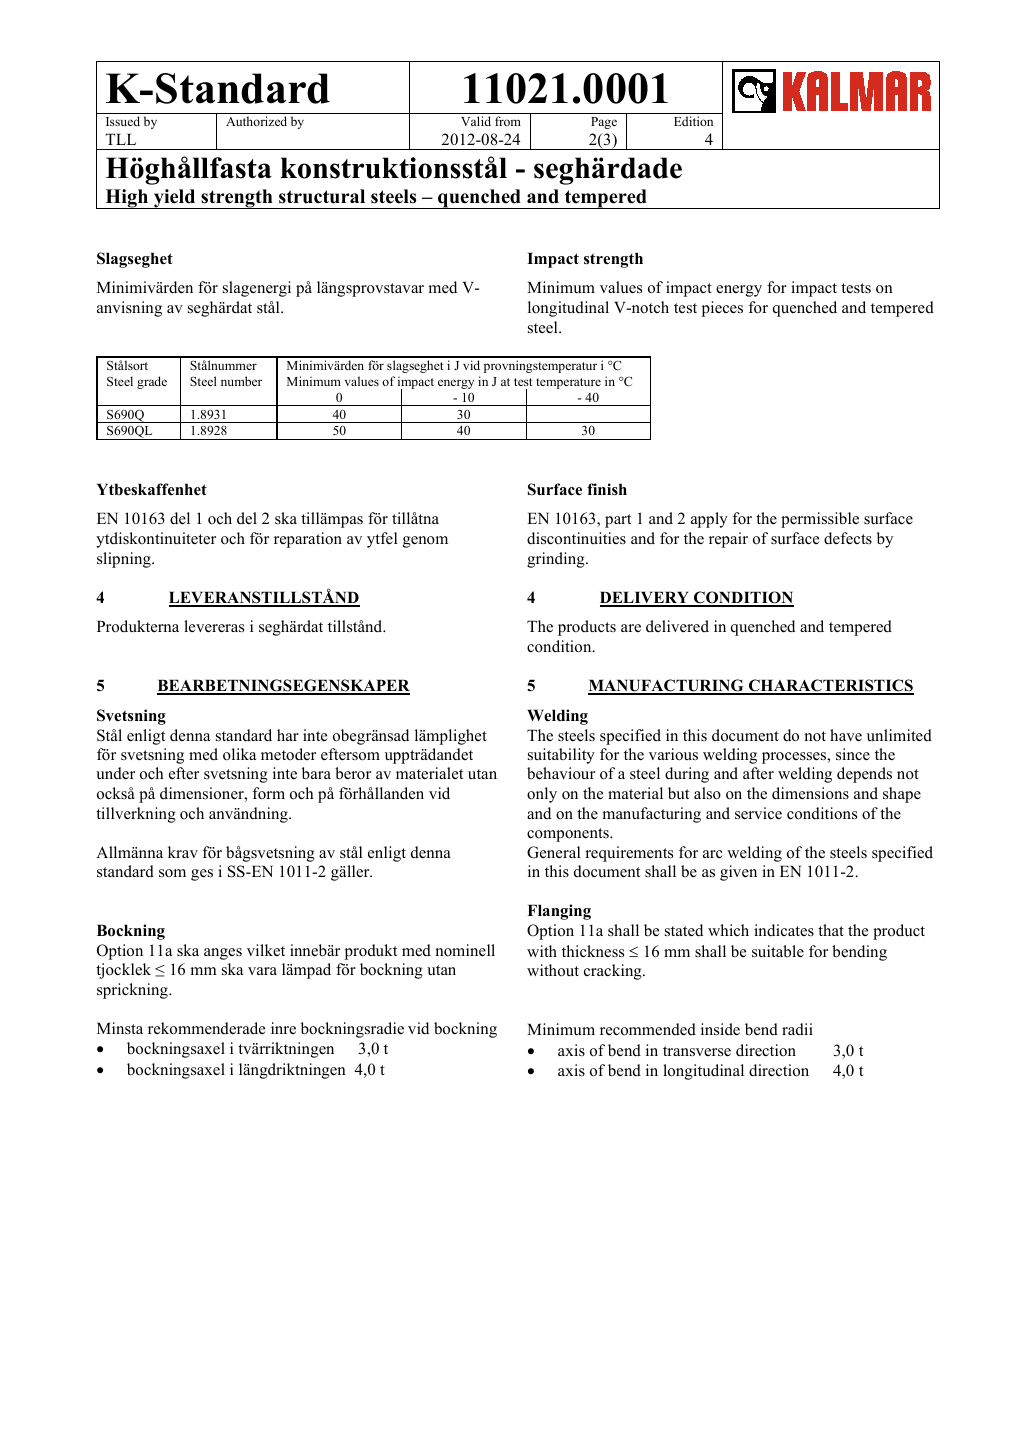 The width and height of the document is (1012, 1431). What do you see at coordinates (508, 121) in the document?
I see `from` at bounding box center [508, 121].
